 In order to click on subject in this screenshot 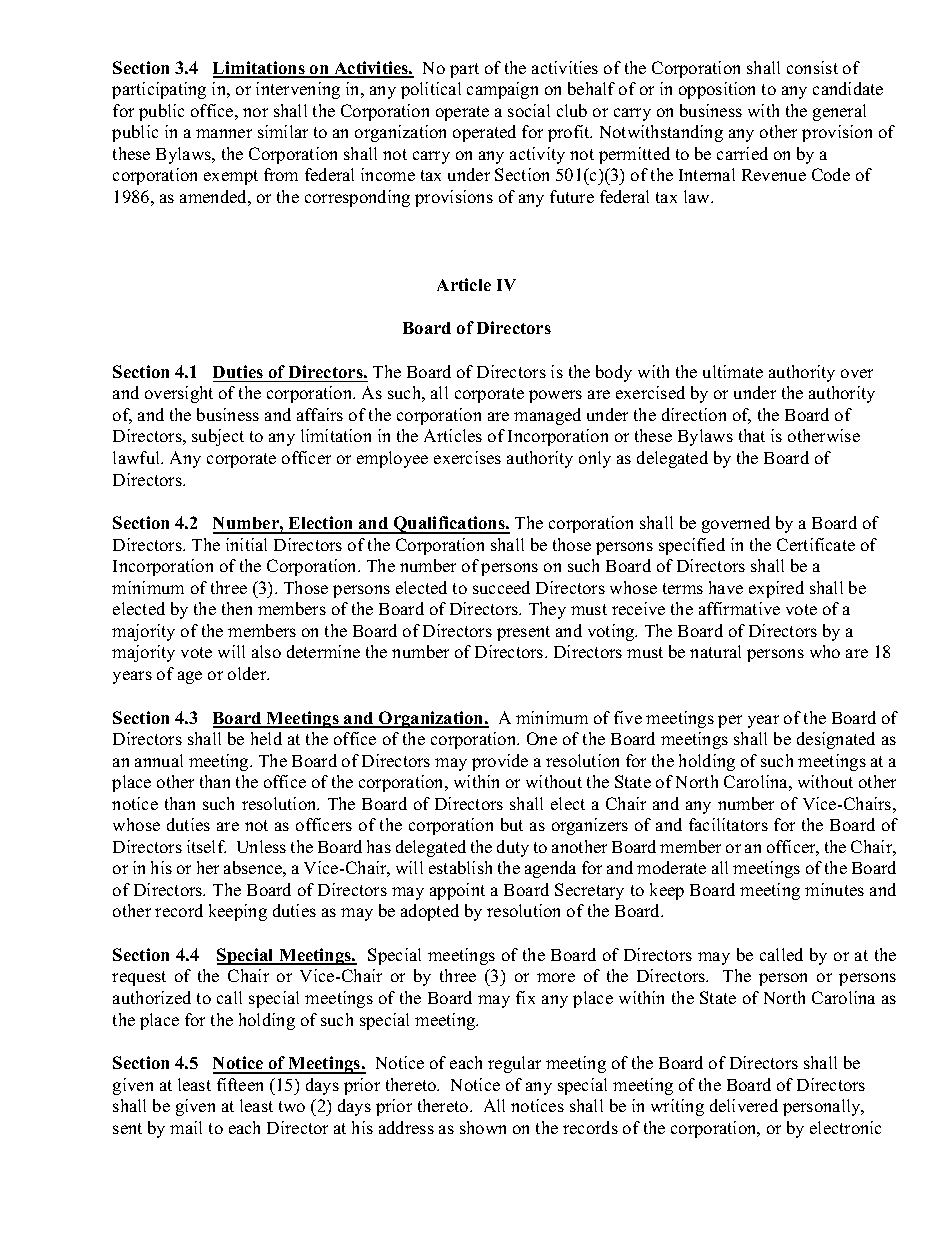, I will do `click(218, 437)`.
